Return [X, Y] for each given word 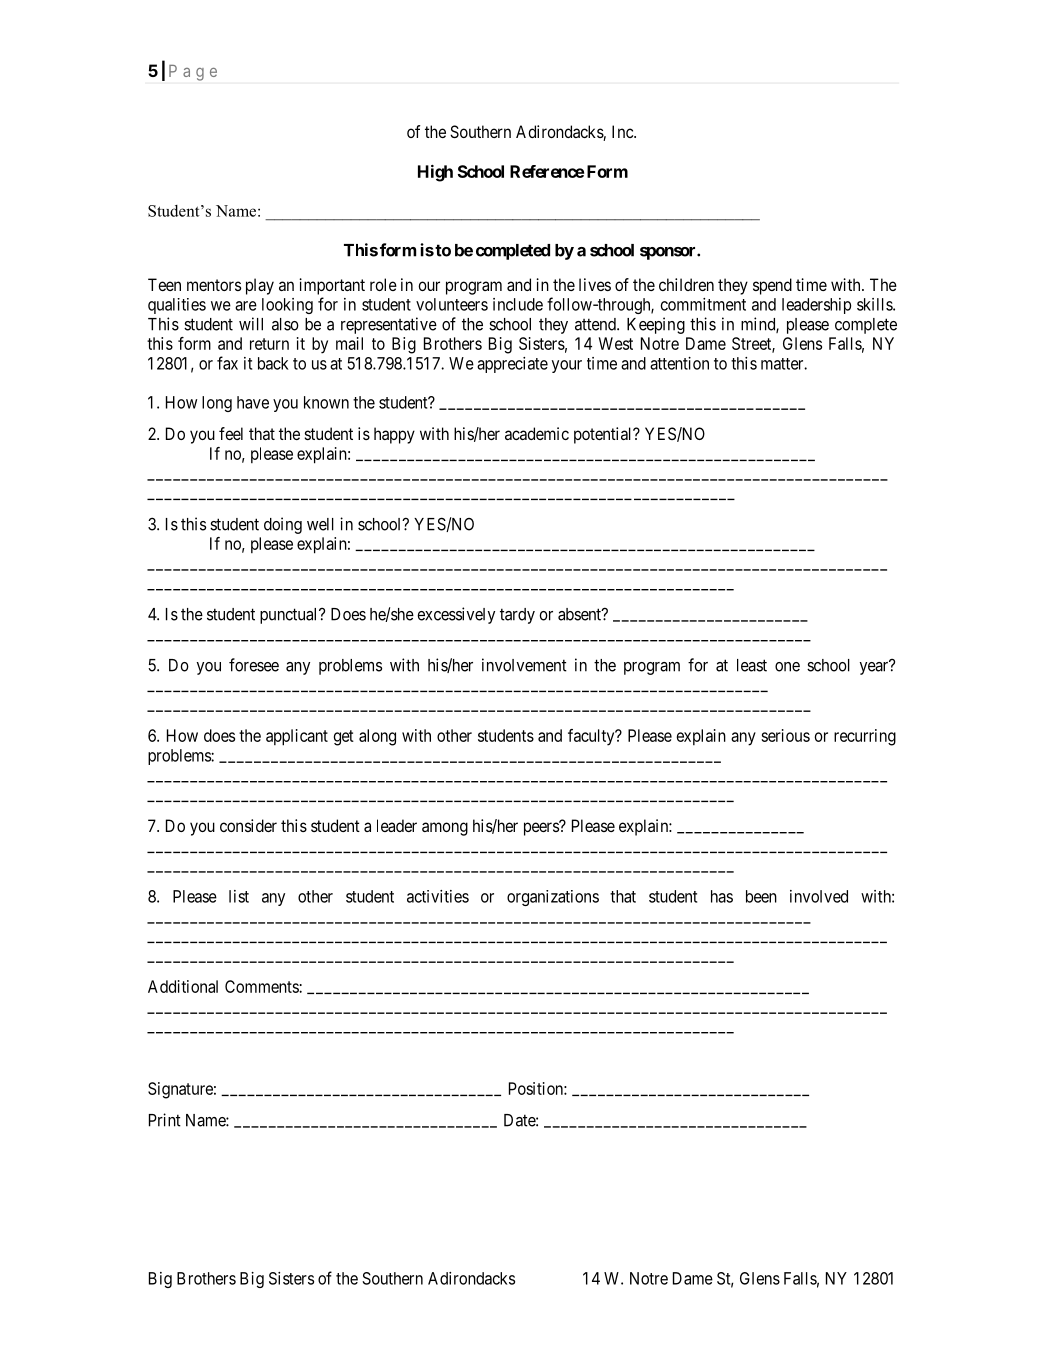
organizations [553, 898]
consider [248, 825]
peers [542, 829]
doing [283, 525]
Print [165, 1120]
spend [772, 286]
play [260, 286]
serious [785, 735]
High [435, 173]
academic [537, 433]
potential [604, 435]
